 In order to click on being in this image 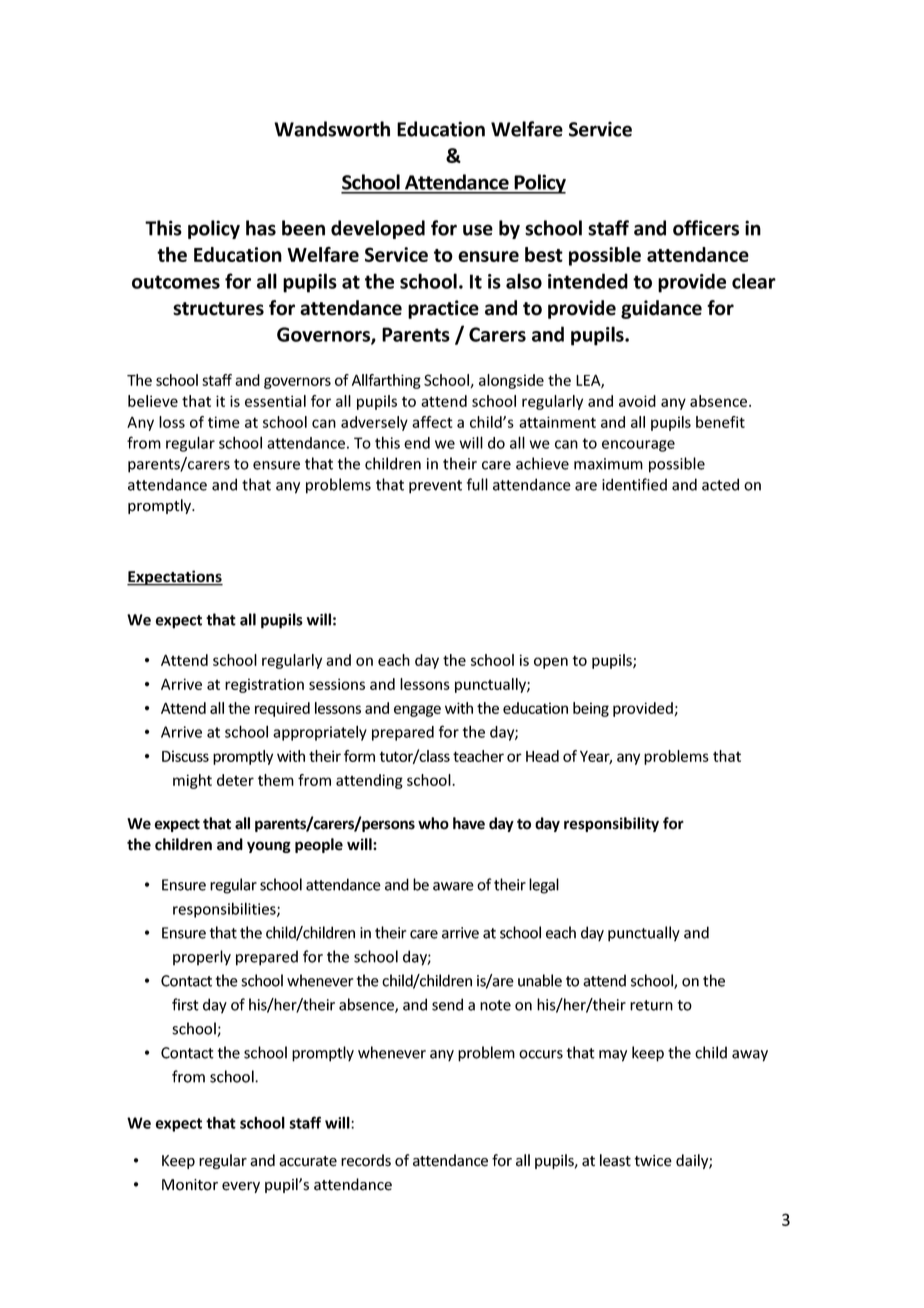, I will do `click(591, 709)`.
